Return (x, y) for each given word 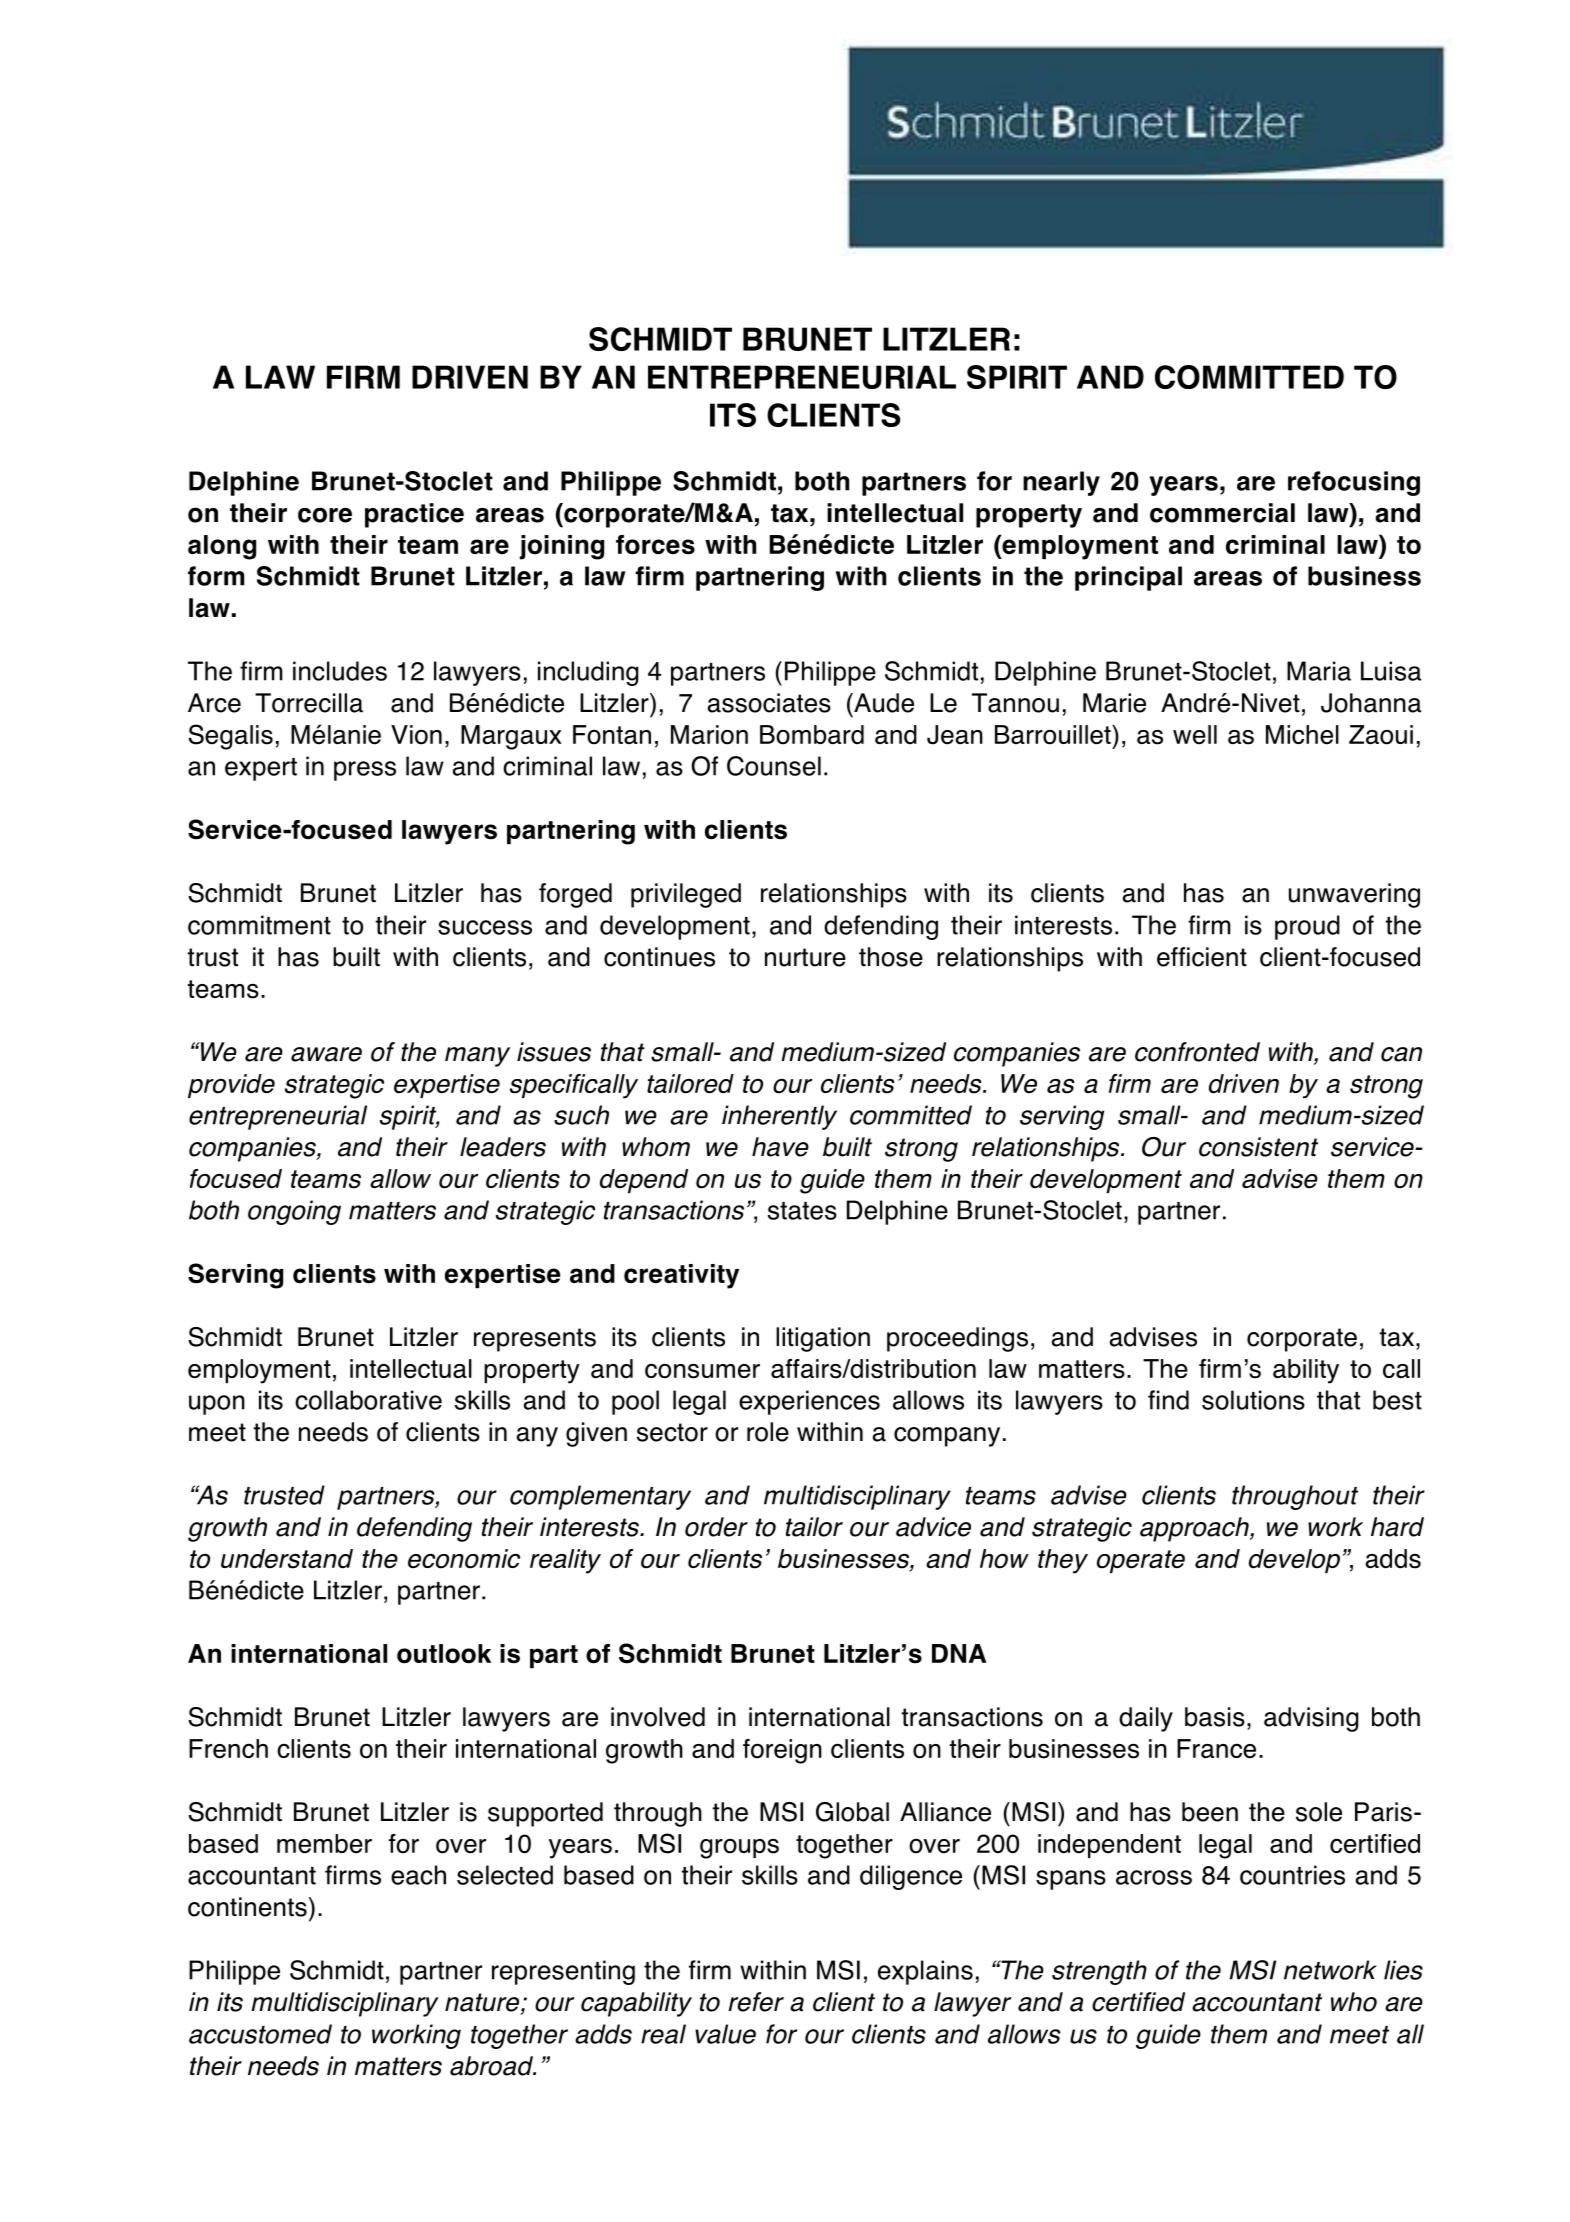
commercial (1222, 513)
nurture (805, 957)
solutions (1253, 1400)
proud (1307, 927)
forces (655, 545)
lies (1403, 1970)
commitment (259, 925)
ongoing (294, 1212)
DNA (959, 1653)
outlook (444, 1654)
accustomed (260, 2034)
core (325, 515)
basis (1215, 1717)
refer (756, 2002)
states (802, 1211)
